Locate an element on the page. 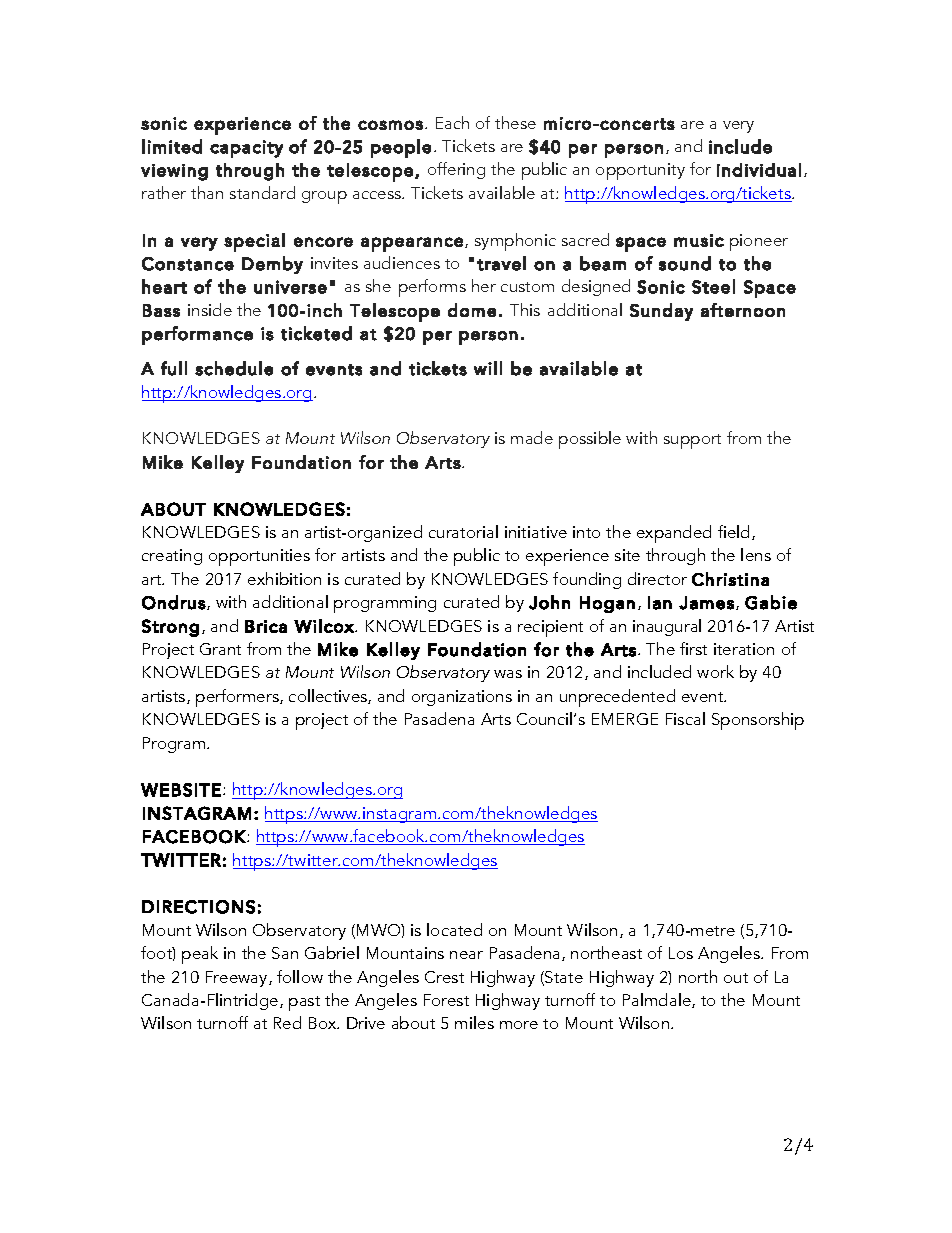 The image size is (952, 1233). capacity is located at coordinates (246, 149).
